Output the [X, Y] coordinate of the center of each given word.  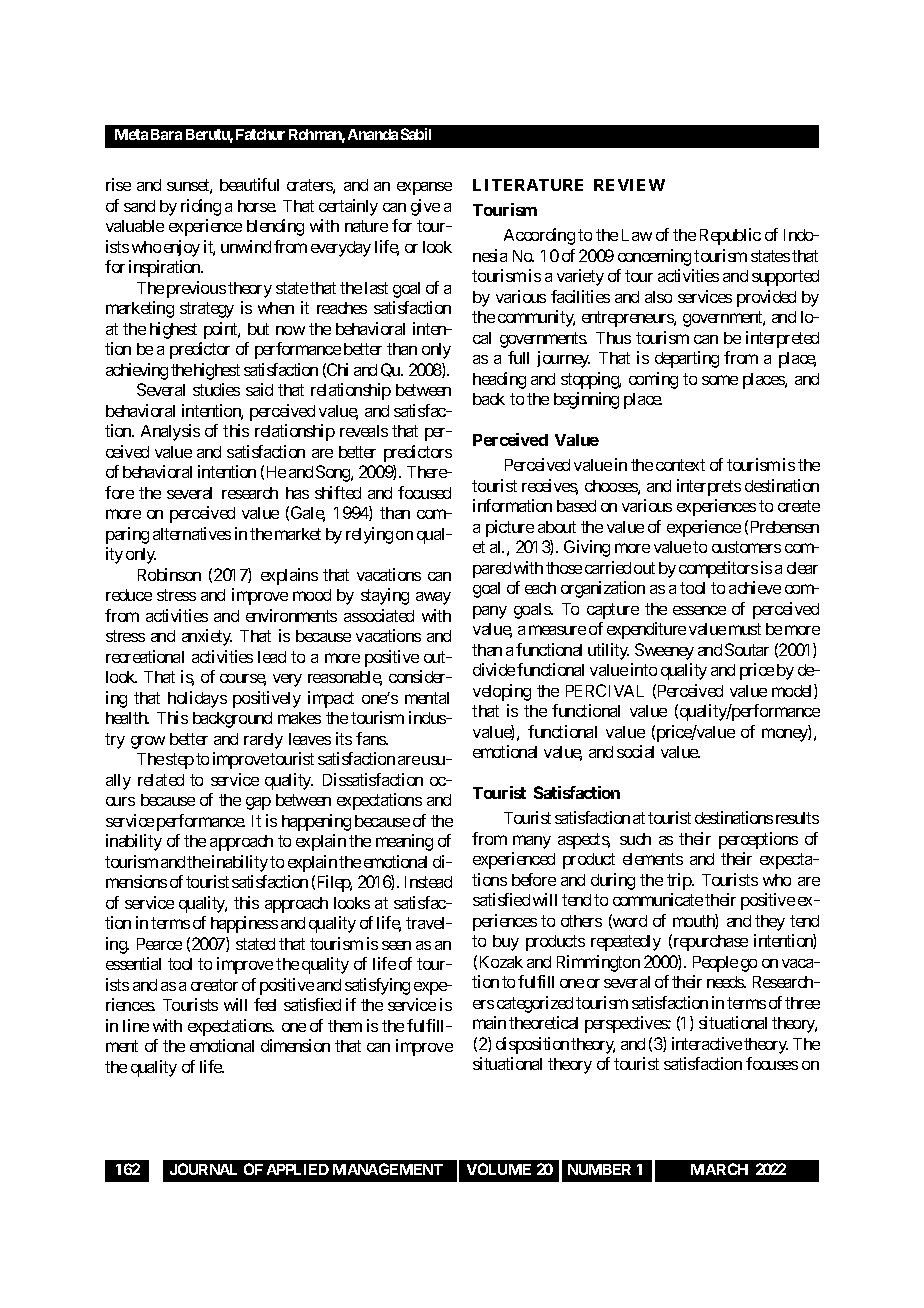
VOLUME [499, 1169]
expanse [424, 188]
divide [494, 669]
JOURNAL [203, 1169]
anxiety [207, 637]
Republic [730, 236]
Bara [166, 134]
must [745, 629]
